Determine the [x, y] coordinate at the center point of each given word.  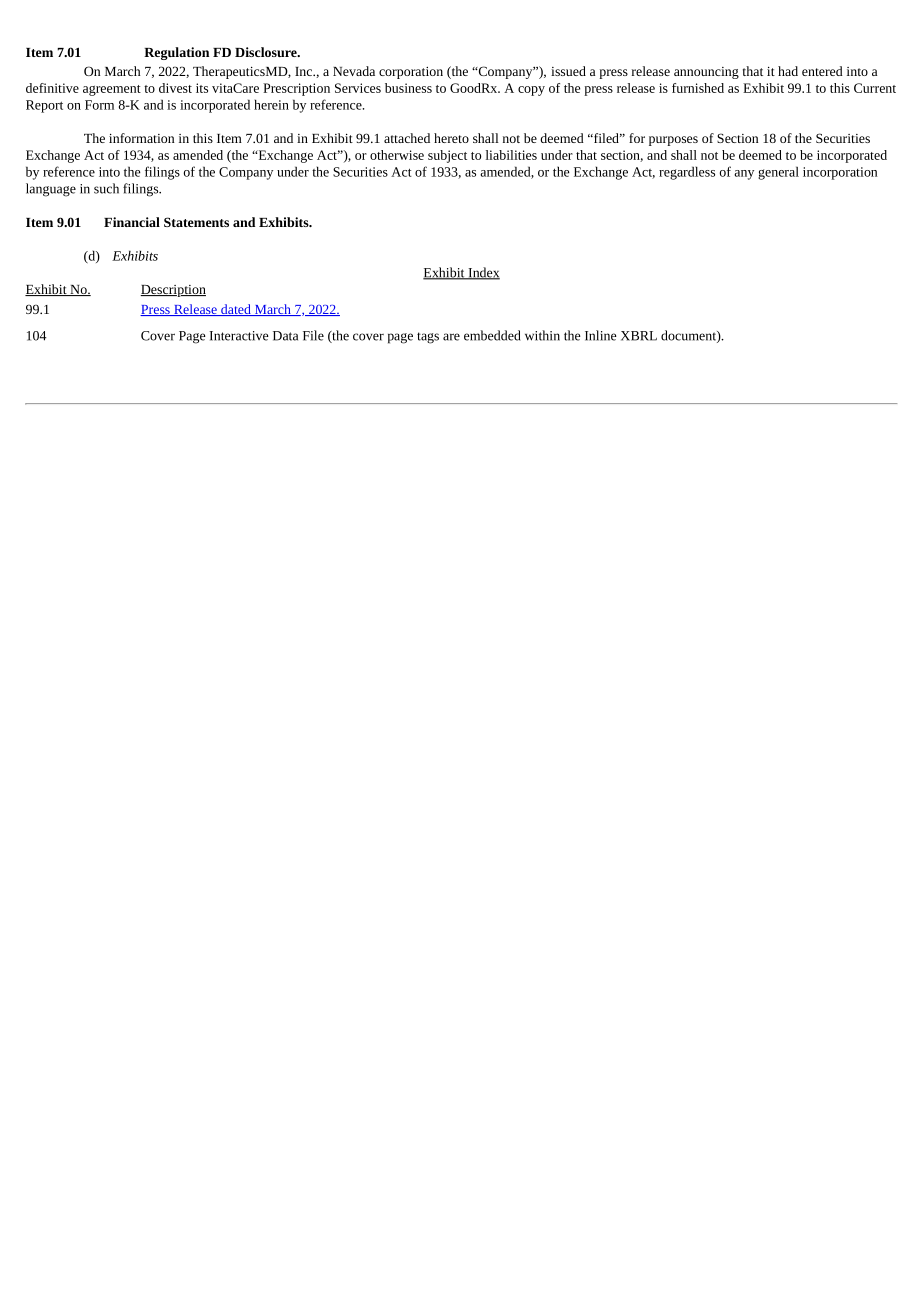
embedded [492, 335]
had [788, 71]
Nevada [354, 71]
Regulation [176, 53]
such [106, 188]
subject [447, 156]
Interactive [239, 336]
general [778, 173]
